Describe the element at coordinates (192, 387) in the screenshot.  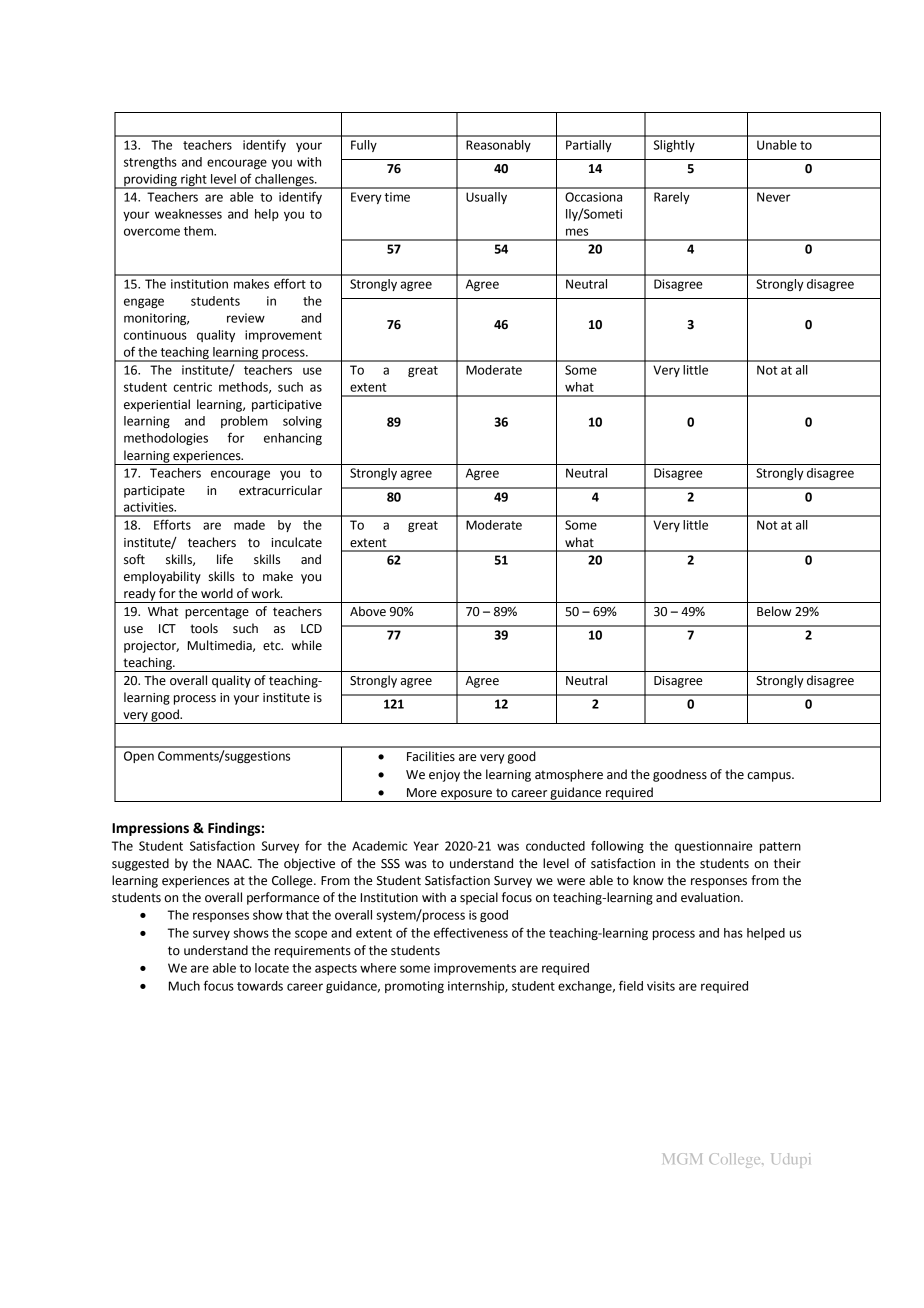
I see `centric` at that location.
